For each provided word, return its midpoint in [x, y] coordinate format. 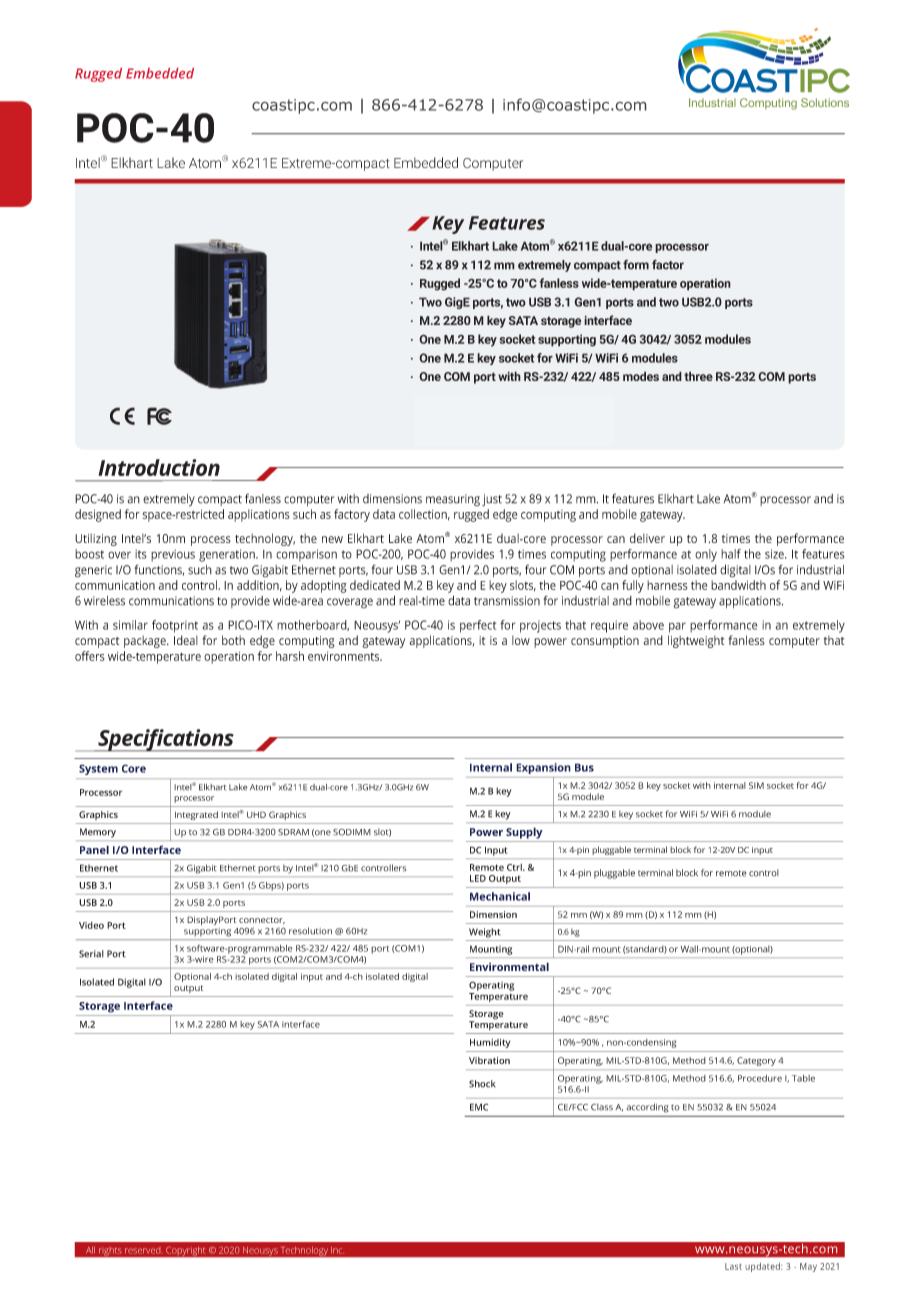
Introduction [159, 467]
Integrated [196, 815]
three [698, 376]
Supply [524, 833]
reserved [142, 1251]
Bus [584, 767]
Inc [336, 1250]
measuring [453, 500]
